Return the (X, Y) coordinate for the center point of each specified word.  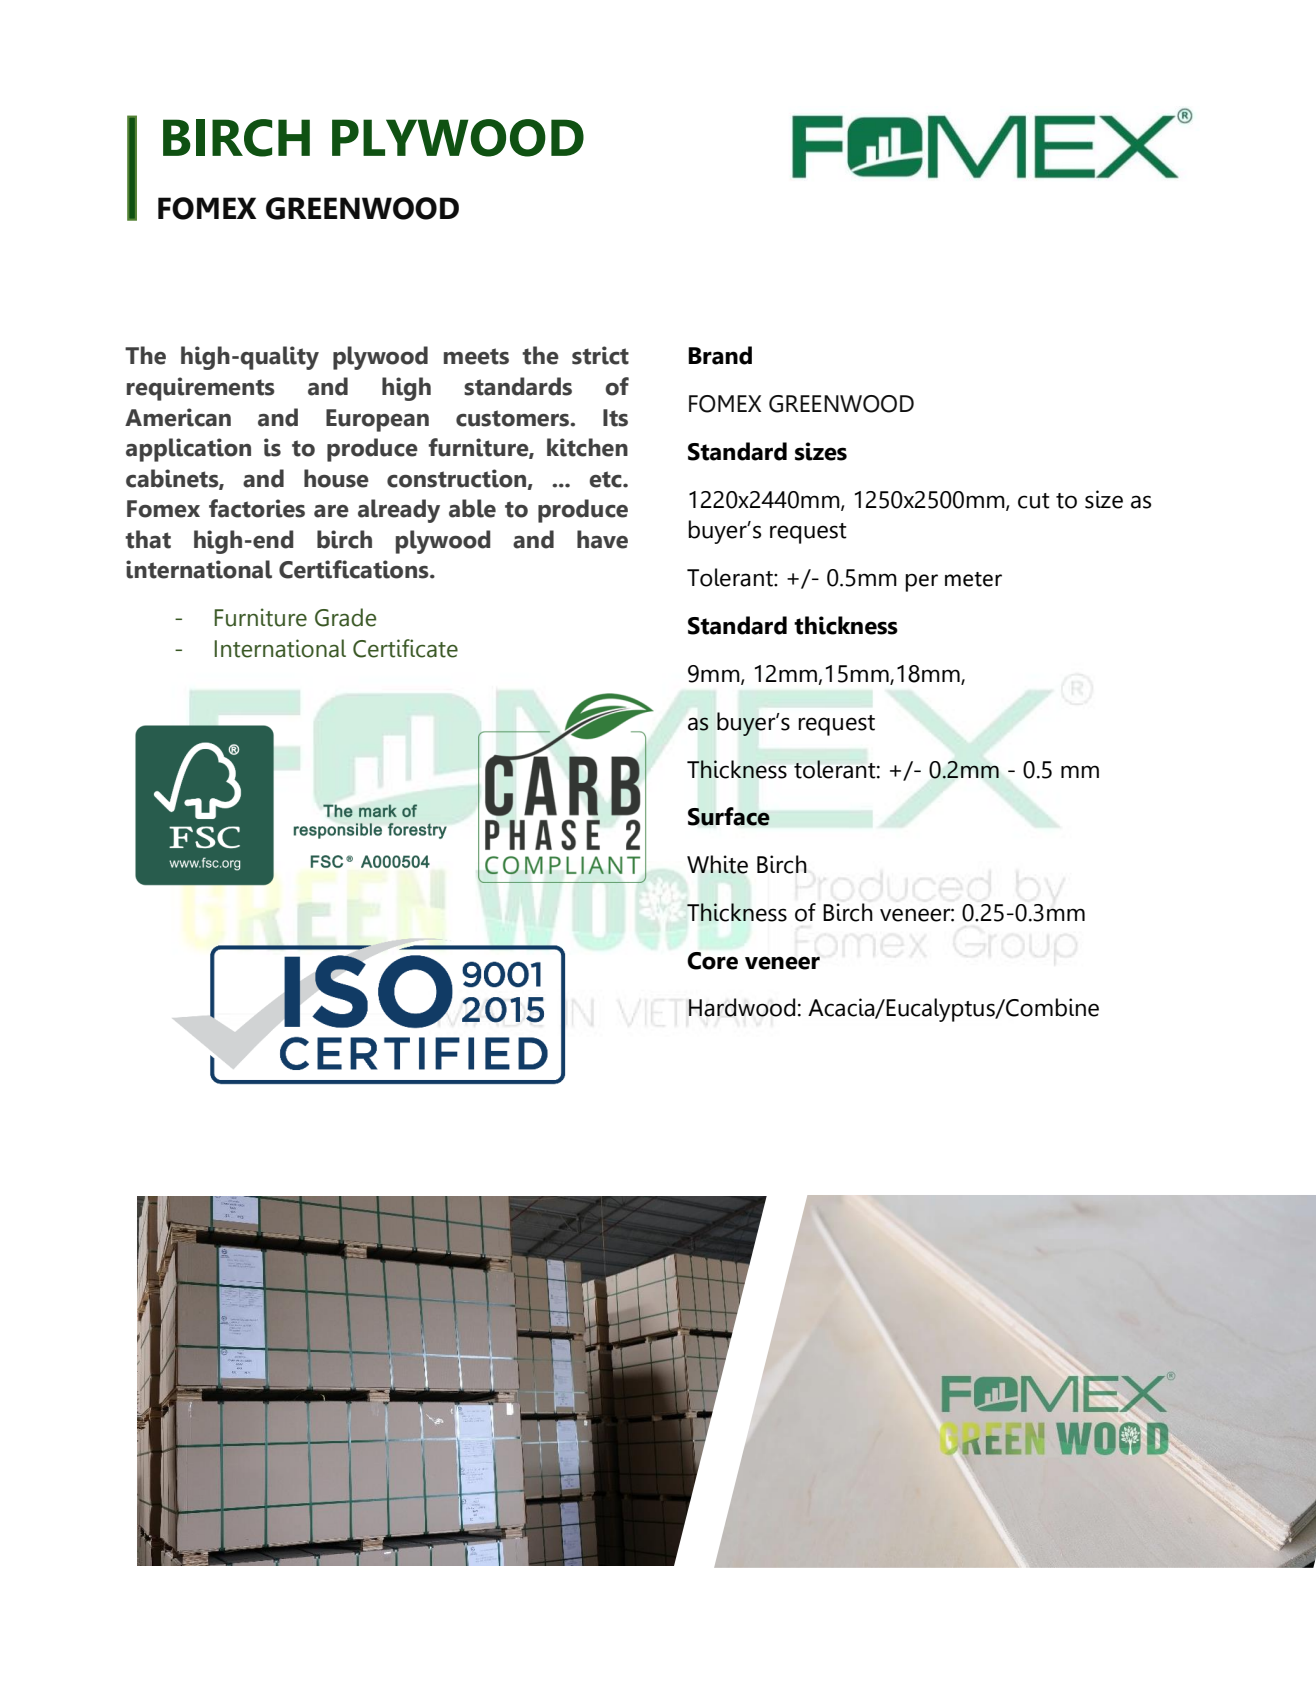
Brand (720, 355)
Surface (729, 816)
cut (1034, 501)
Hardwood (742, 1007)
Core (712, 961)
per (921, 582)
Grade (345, 617)
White (717, 864)
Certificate (405, 648)
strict (600, 355)
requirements (201, 389)
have (602, 539)
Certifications (355, 569)
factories (257, 508)
